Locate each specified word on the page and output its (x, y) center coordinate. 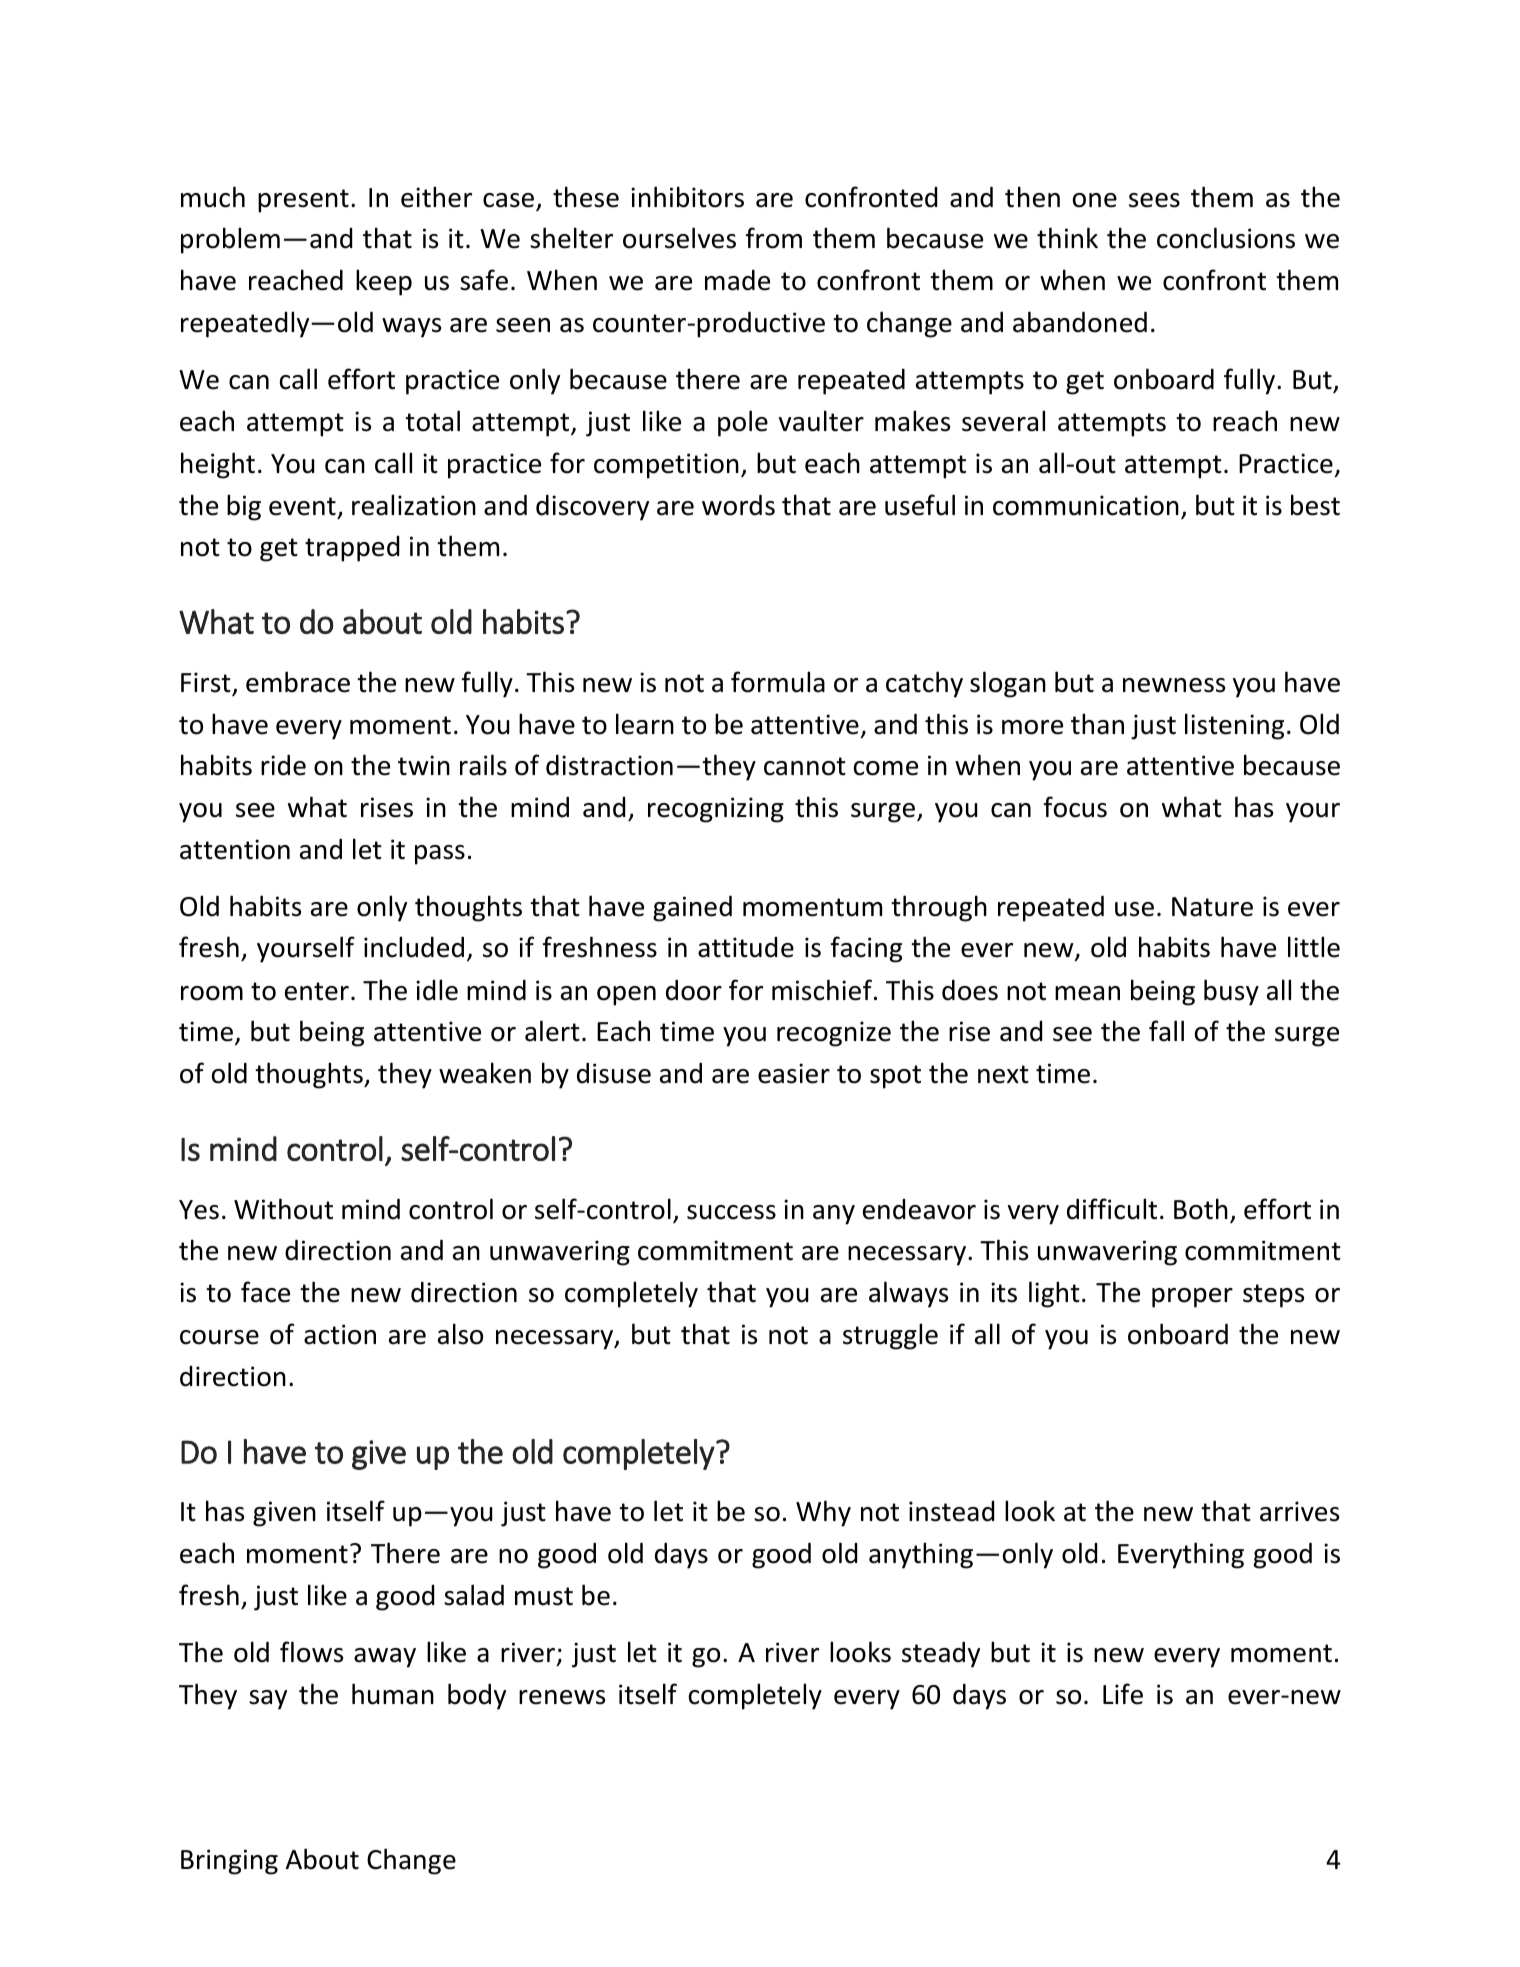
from (774, 238)
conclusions (1226, 238)
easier (794, 1073)
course (219, 1337)
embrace (298, 682)
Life (1123, 1694)
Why (823, 1513)
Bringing (229, 1862)
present (303, 201)
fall (1166, 1031)
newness (1174, 685)
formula (778, 682)
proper (1192, 1298)
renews (562, 1697)
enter (317, 991)
